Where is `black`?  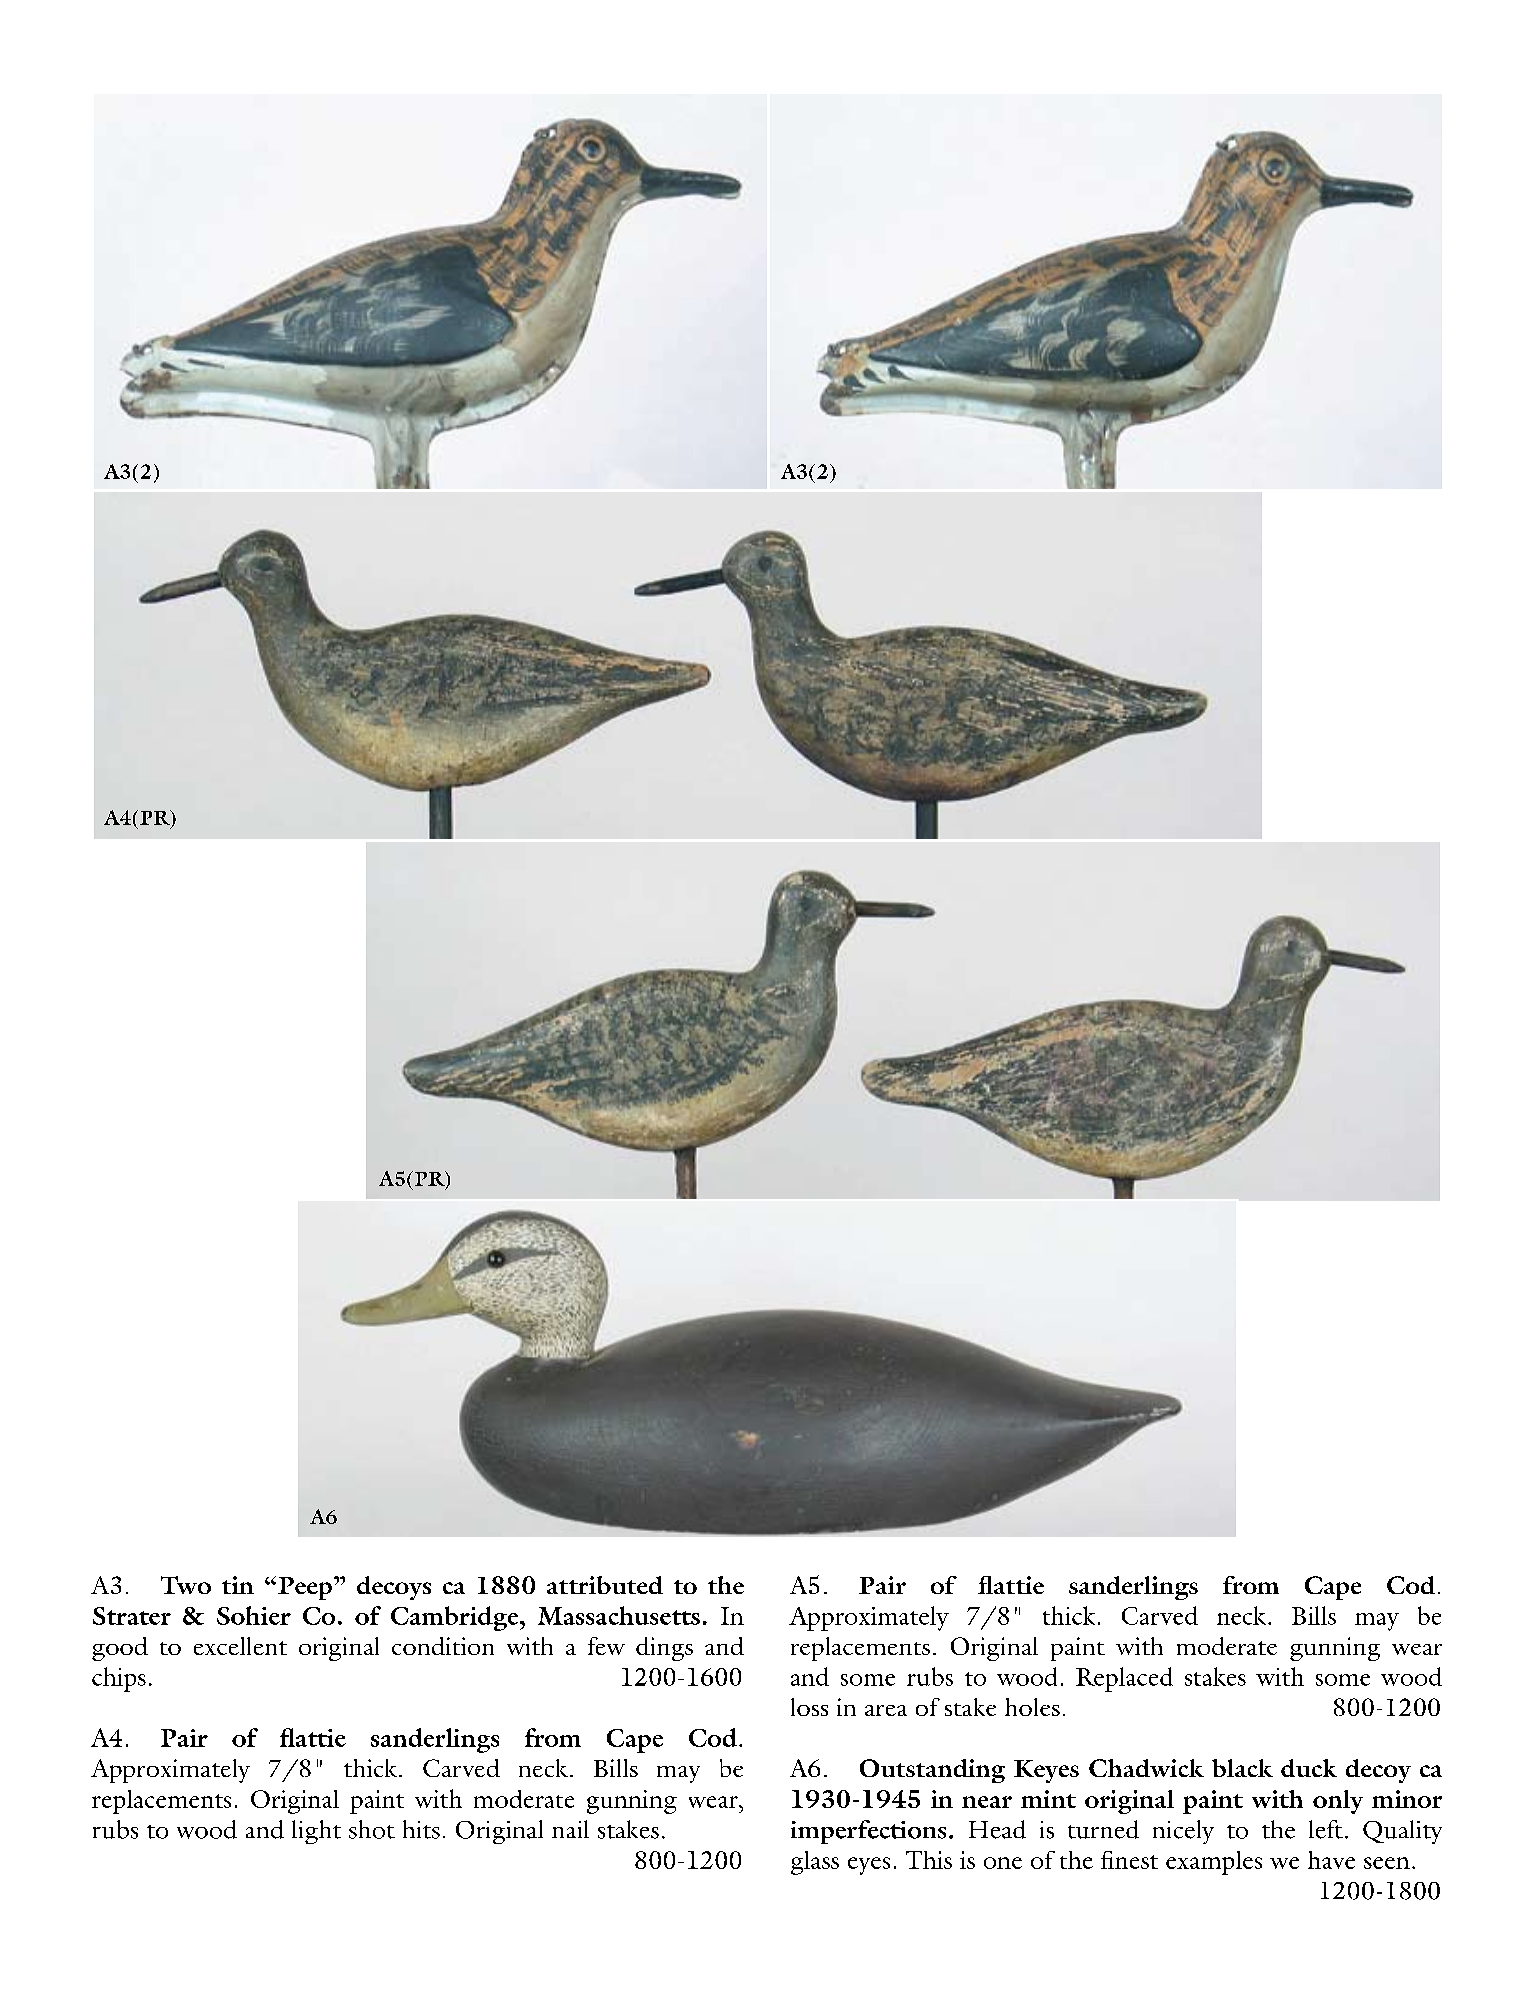 black is located at coordinates (1242, 1768).
